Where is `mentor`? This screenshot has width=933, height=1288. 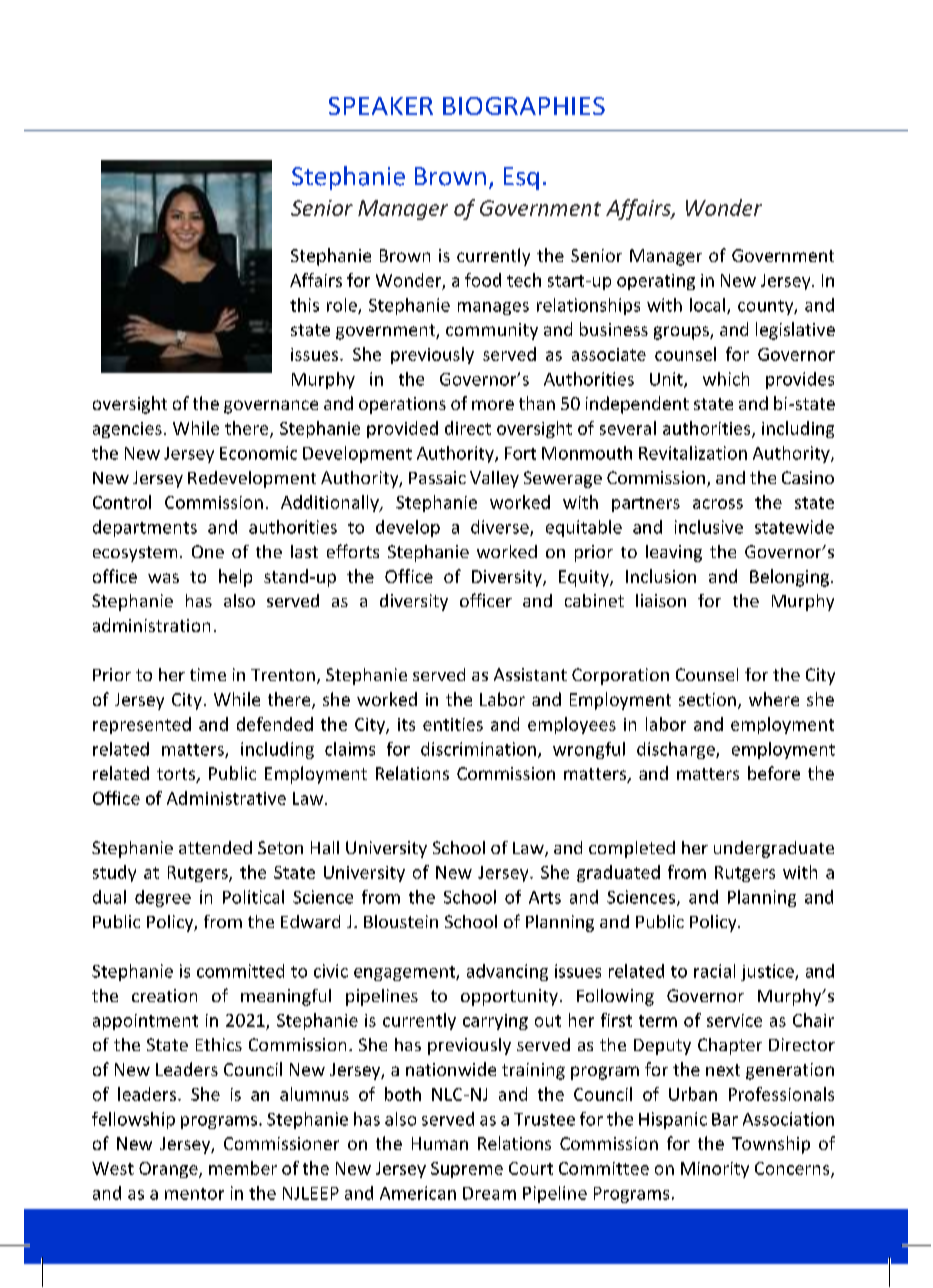 mentor is located at coordinates (194, 1194).
